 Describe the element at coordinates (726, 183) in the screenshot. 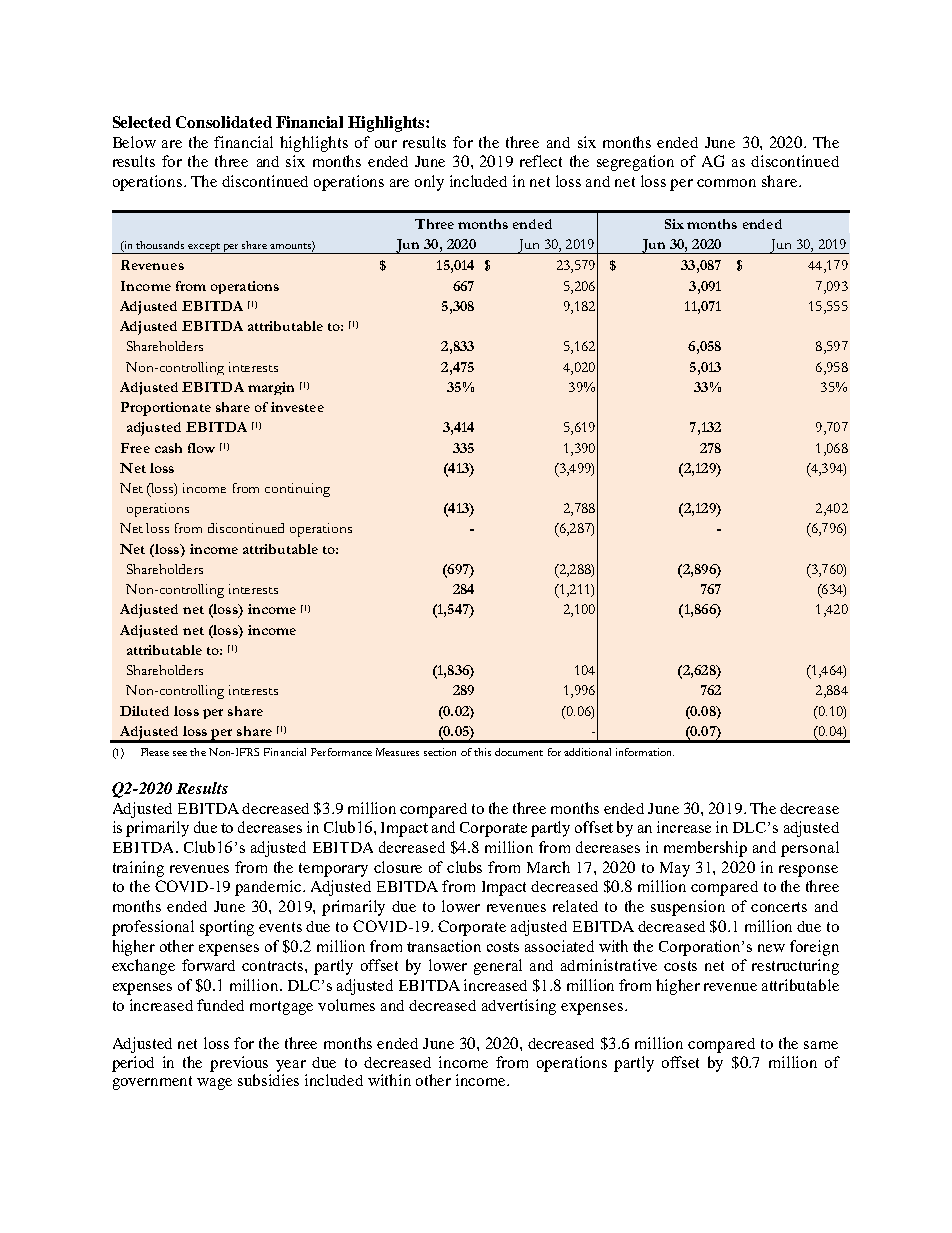

I see `common` at that location.
